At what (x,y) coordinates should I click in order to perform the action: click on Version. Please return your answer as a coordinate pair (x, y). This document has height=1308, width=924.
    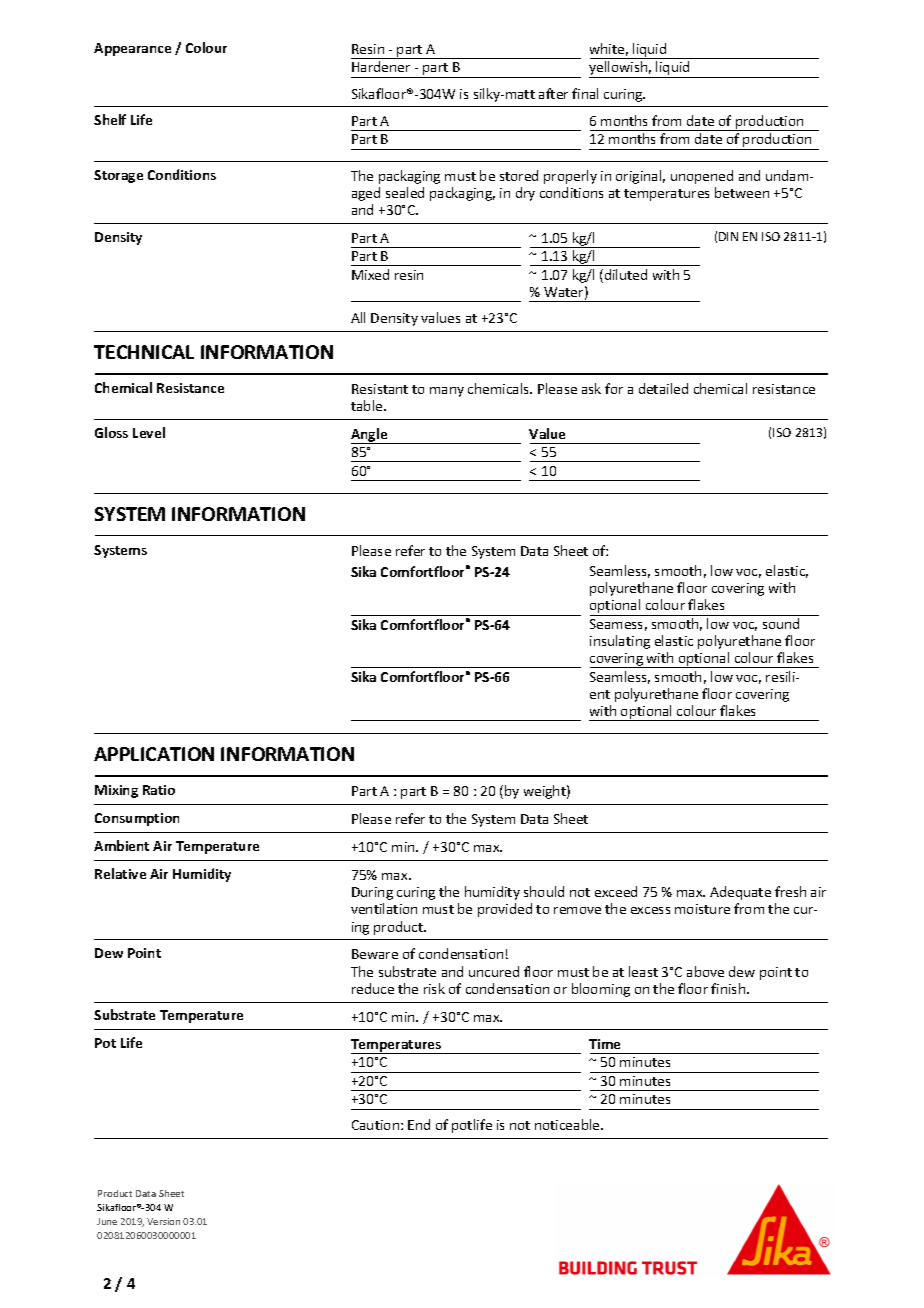
    Looking at the image, I should click on (163, 1221).
